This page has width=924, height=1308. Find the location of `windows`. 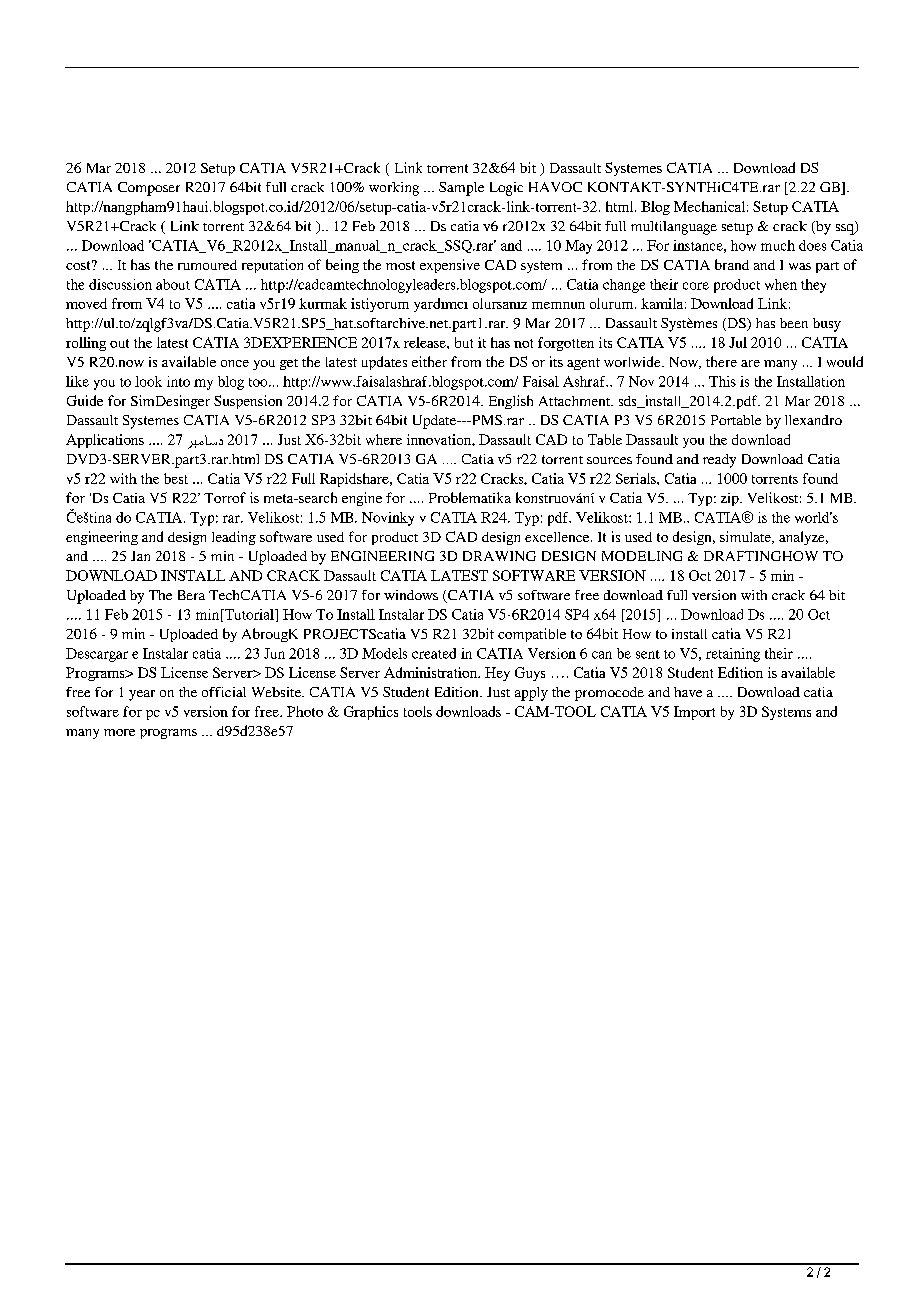

windows is located at coordinates (411, 595).
